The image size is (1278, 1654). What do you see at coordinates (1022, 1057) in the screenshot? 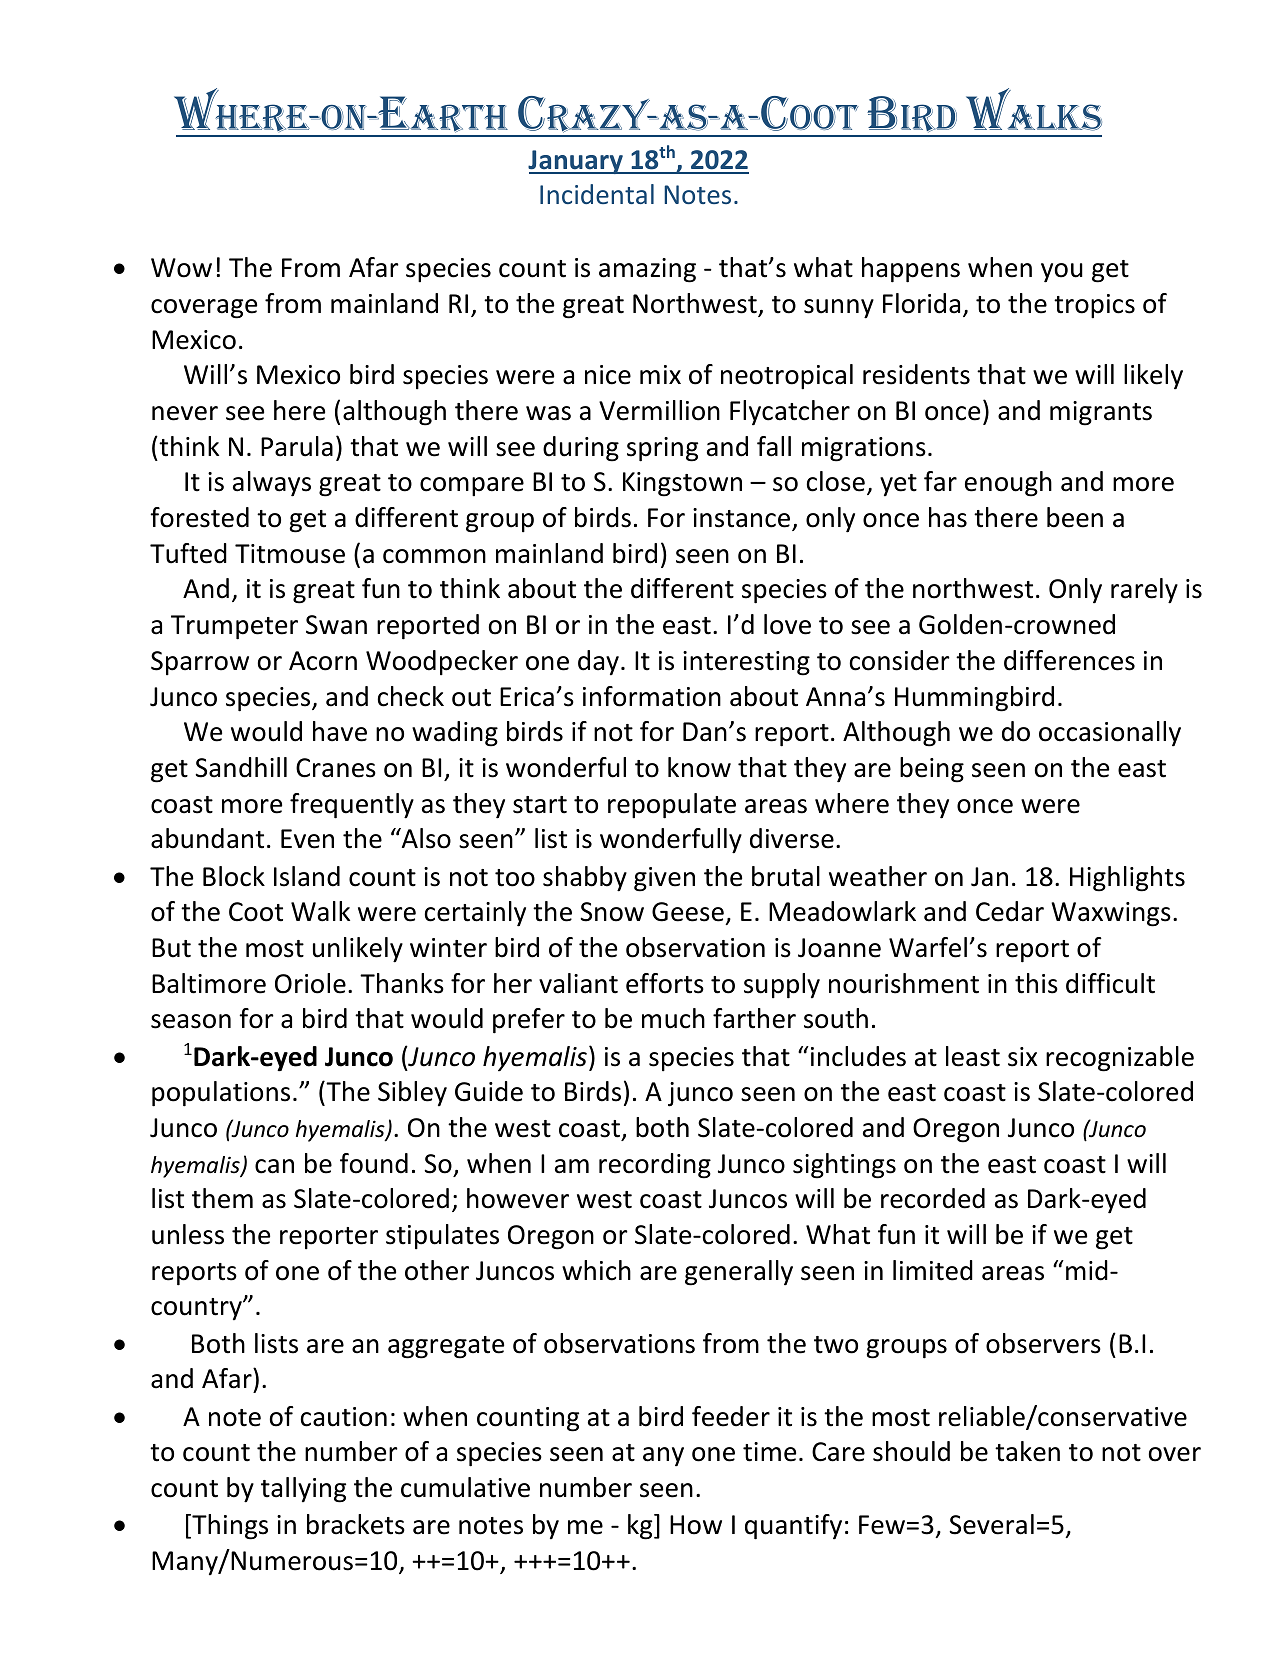
I see `six` at bounding box center [1022, 1057].
